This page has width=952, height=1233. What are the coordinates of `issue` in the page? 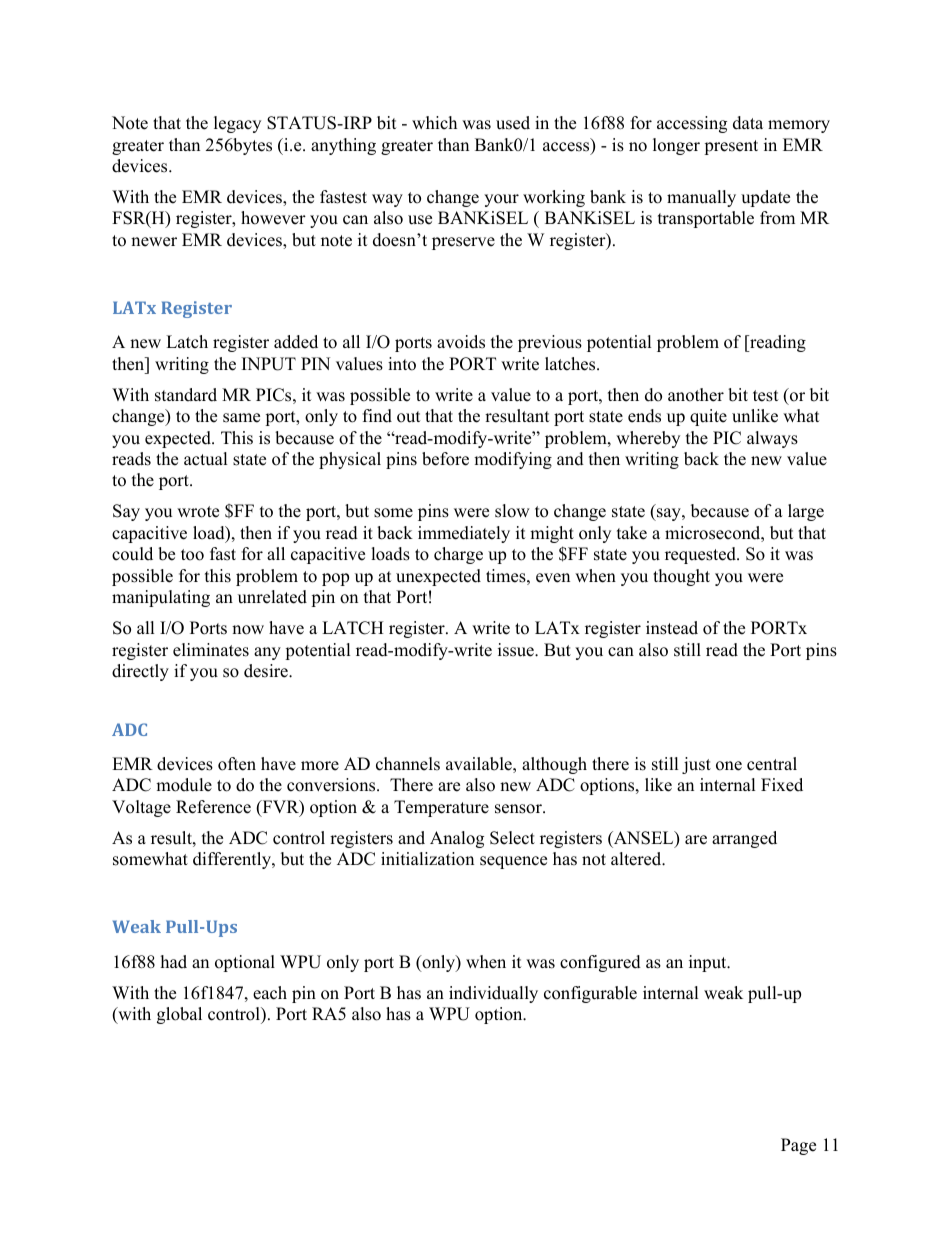 It's located at (517, 650).
